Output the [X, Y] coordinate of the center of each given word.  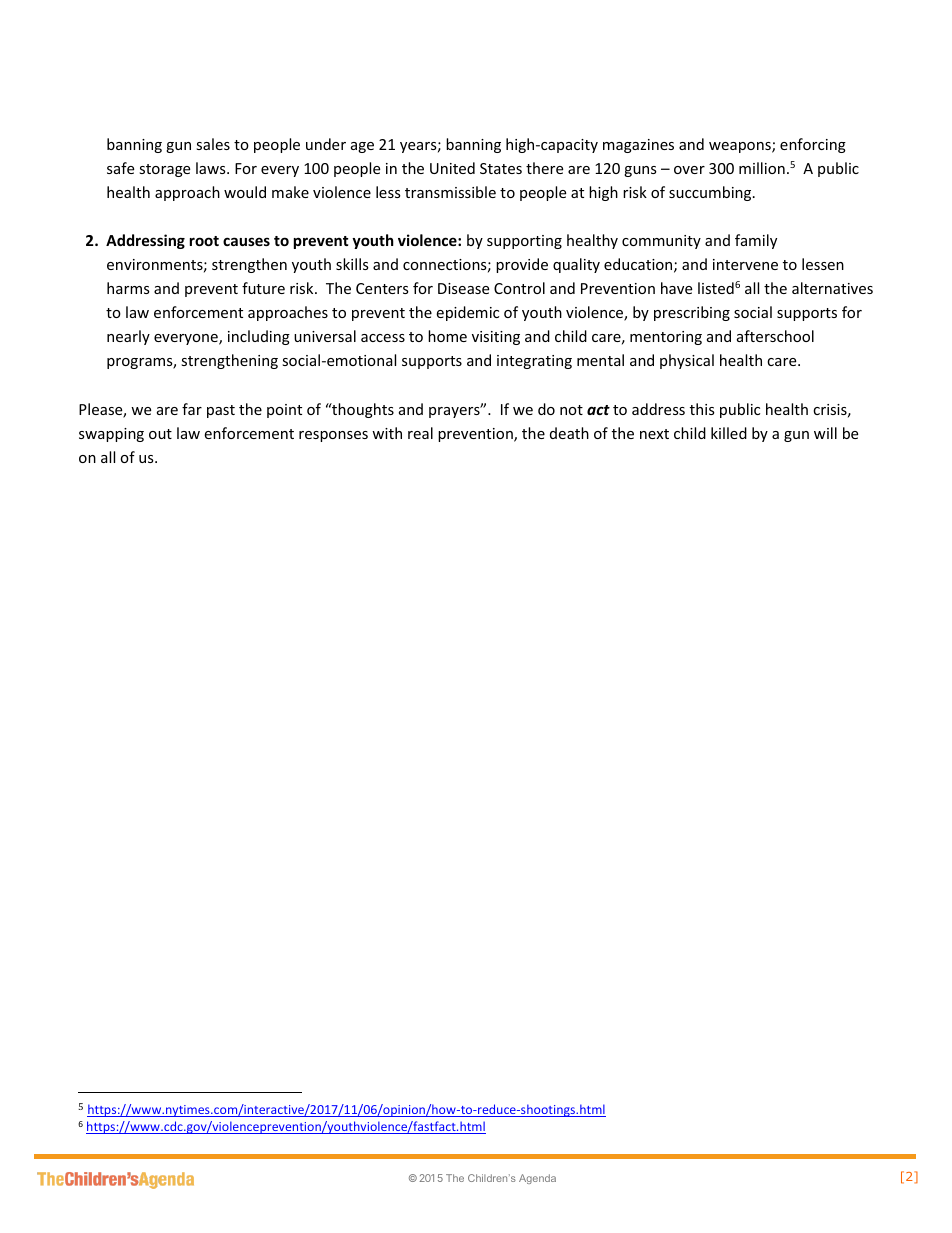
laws [212, 168]
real [420, 433]
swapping [111, 435]
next [654, 434]
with [387, 433]
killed [729, 433]
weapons [741, 147]
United [452, 168]
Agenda [537, 1179]
